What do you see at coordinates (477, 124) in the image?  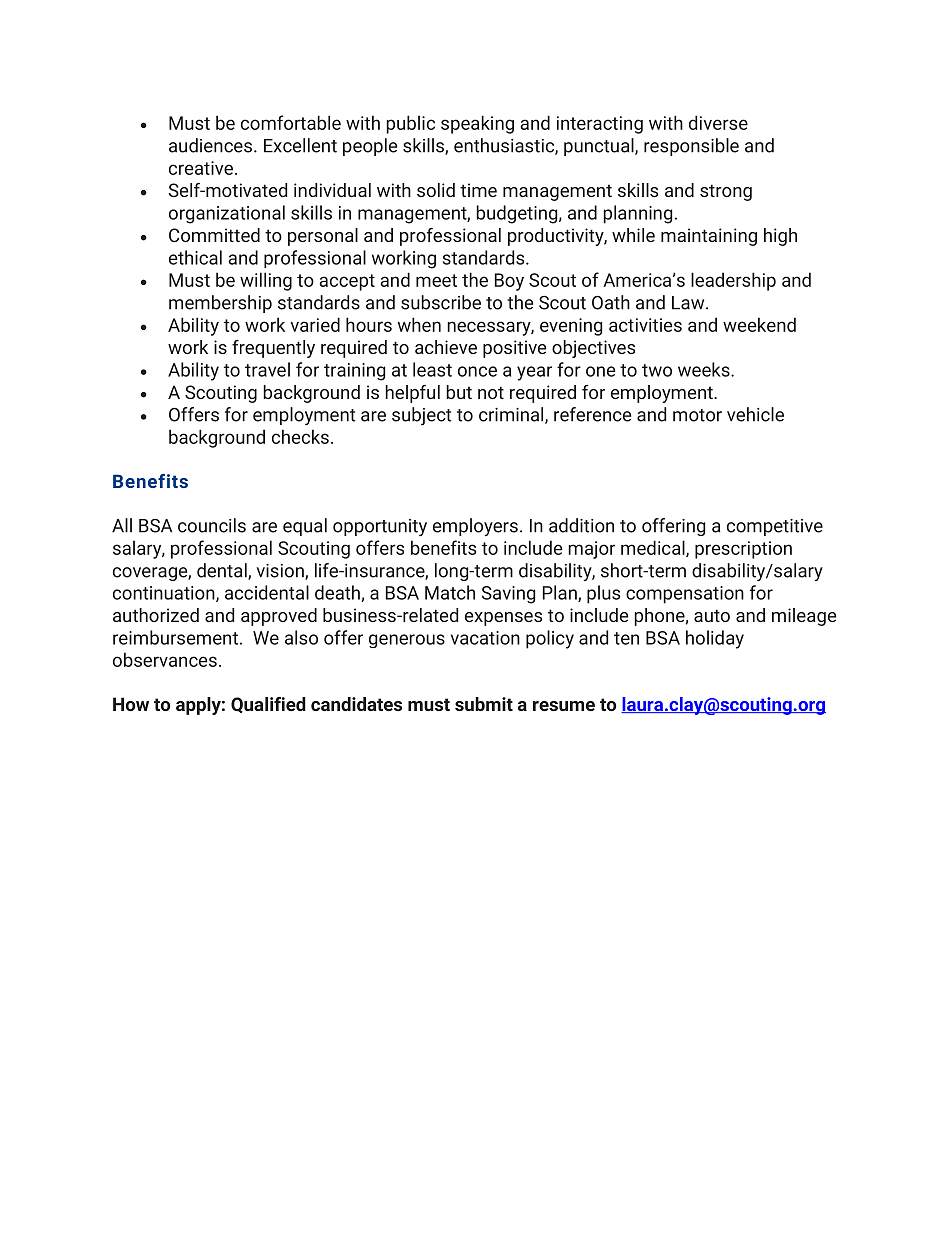 I see `speaking` at bounding box center [477, 124].
